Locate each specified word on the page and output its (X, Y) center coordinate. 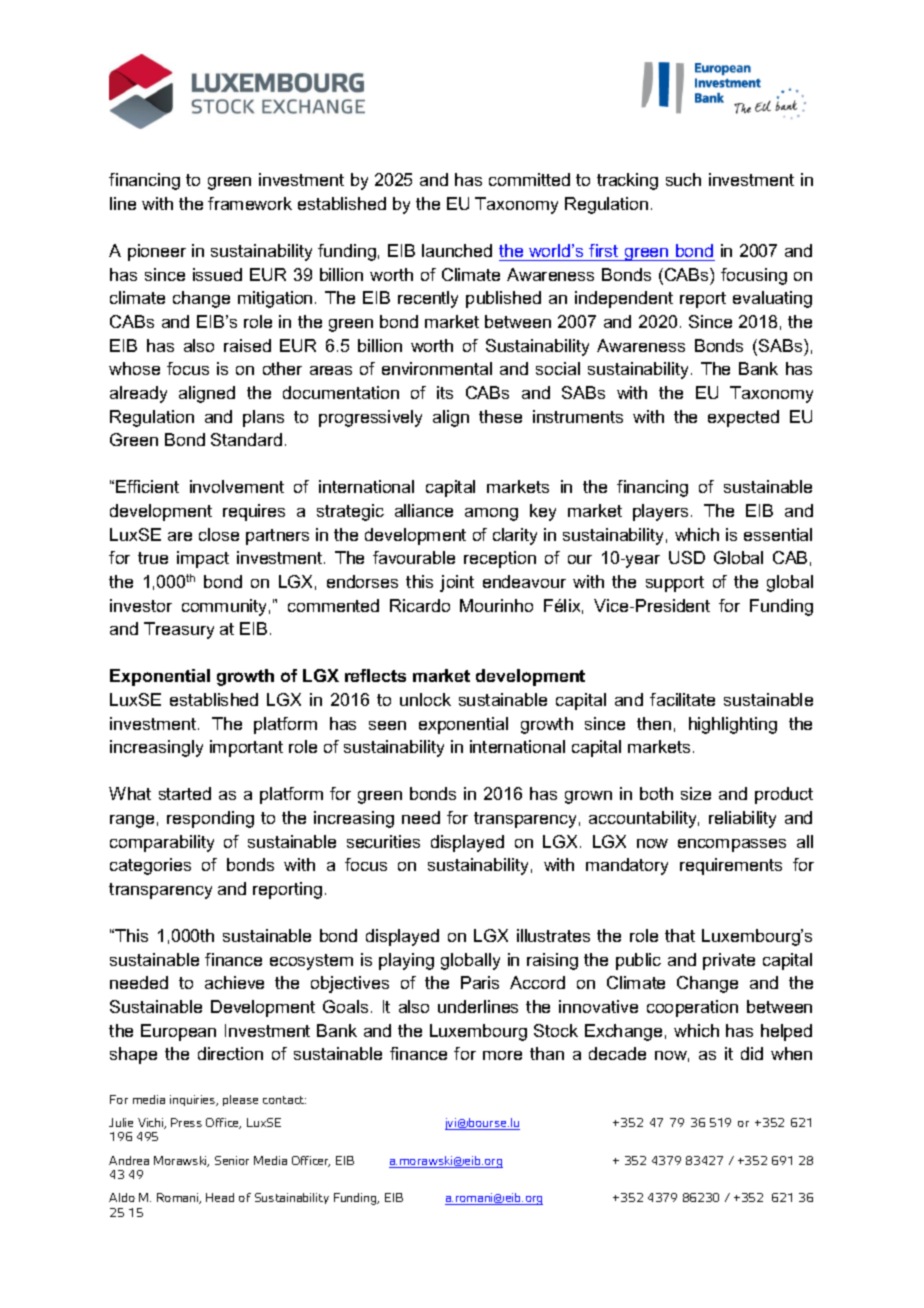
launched (457, 250)
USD (687, 557)
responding (210, 819)
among (491, 514)
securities (383, 841)
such (683, 179)
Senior (232, 1160)
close (219, 534)
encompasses (732, 845)
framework (250, 203)
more (502, 1055)
